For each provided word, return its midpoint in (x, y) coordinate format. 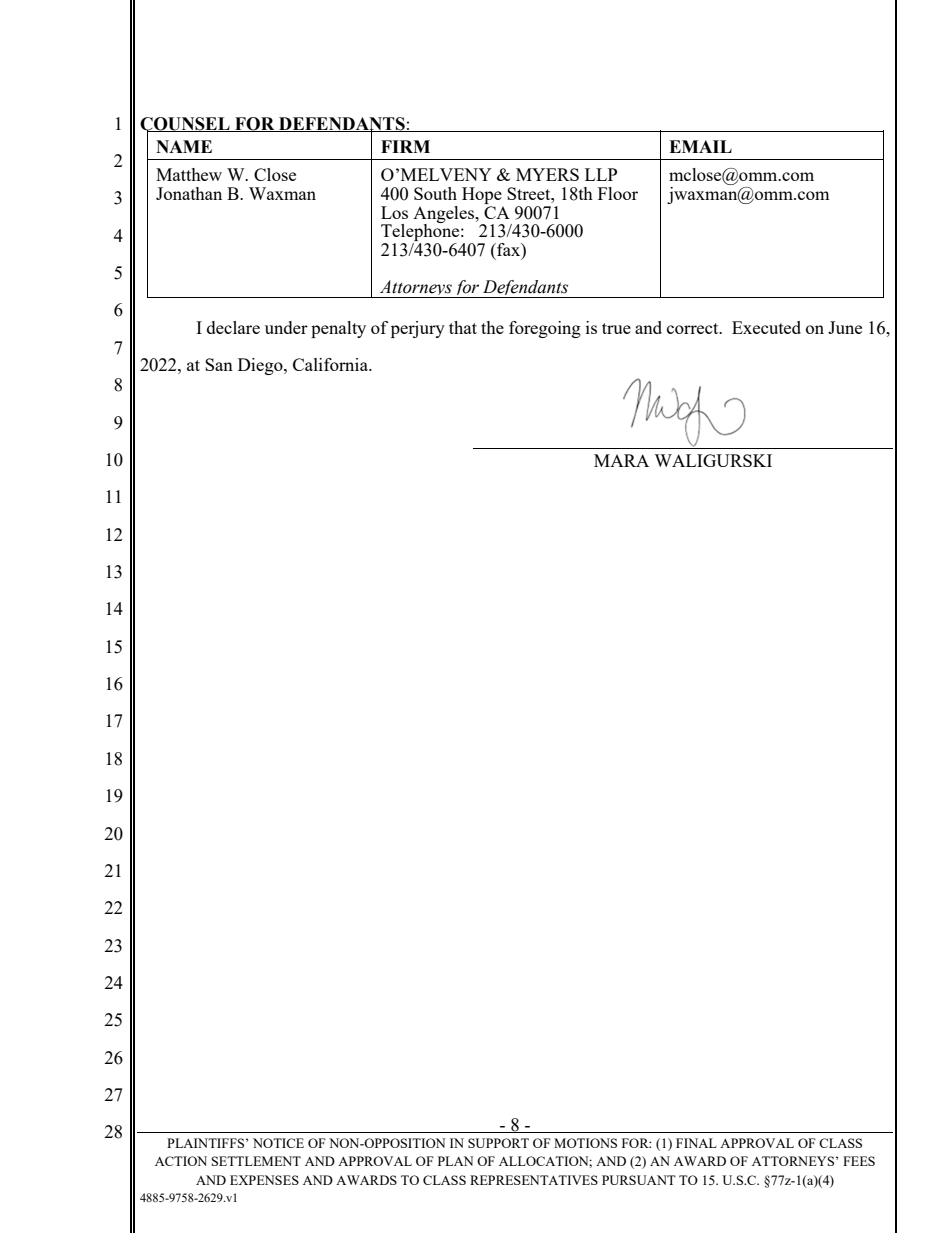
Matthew (189, 174)
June (845, 327)
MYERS (547, 174)
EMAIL (700, 146)
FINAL (696, 1143)
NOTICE (278, 1143)
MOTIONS (585, 1143)
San (219, 364)
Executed (766, 327)
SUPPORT (498, 1143)
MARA (621, 460)
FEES (859, 1161)
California (331, 364)
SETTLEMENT (256, 1161)
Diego (261, 366)
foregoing (545, 329)
